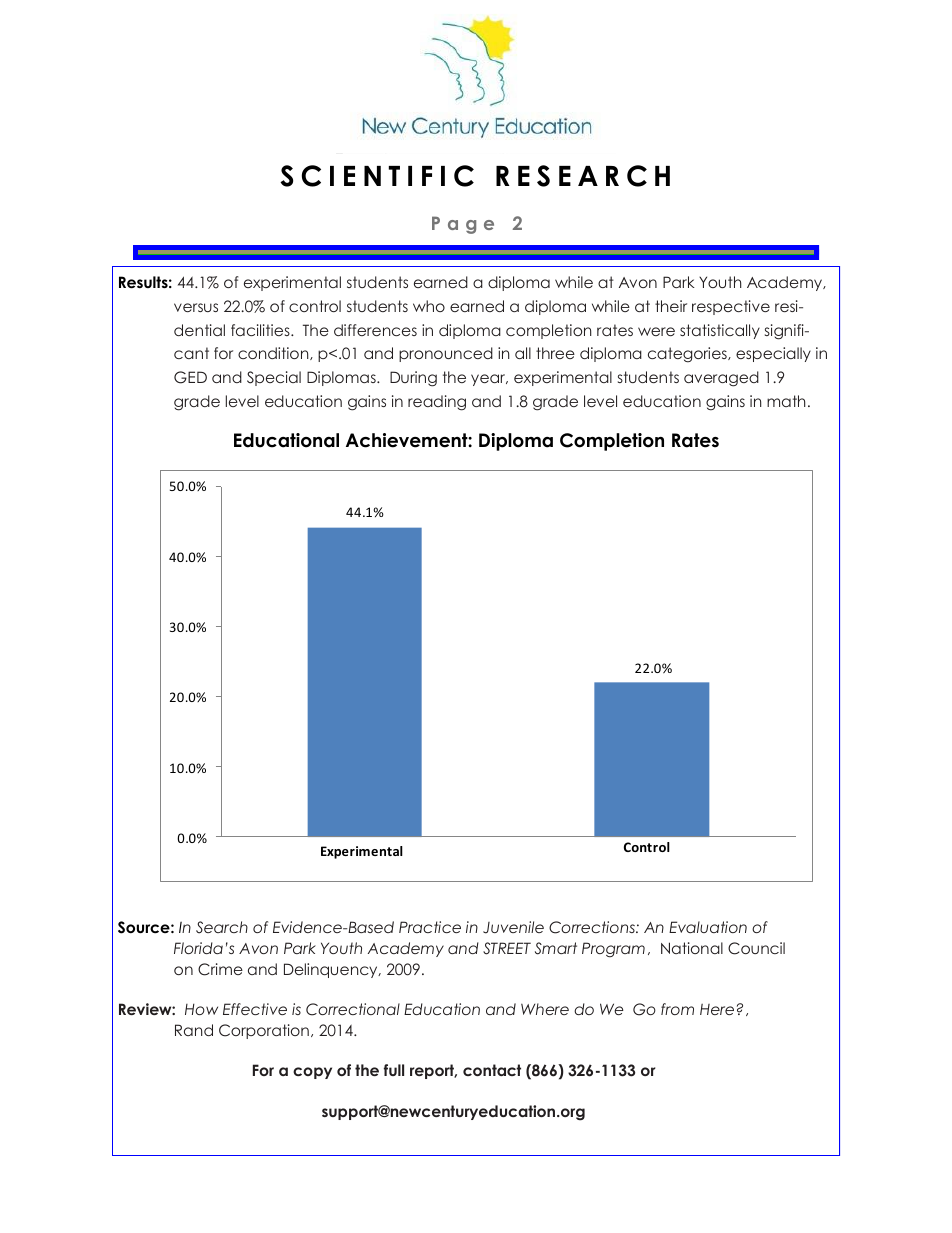 This image has height=1233, width=952. What do you see at coordinates (222, 927) in the image?
I see `Search` at bounding box center [222, 927].
